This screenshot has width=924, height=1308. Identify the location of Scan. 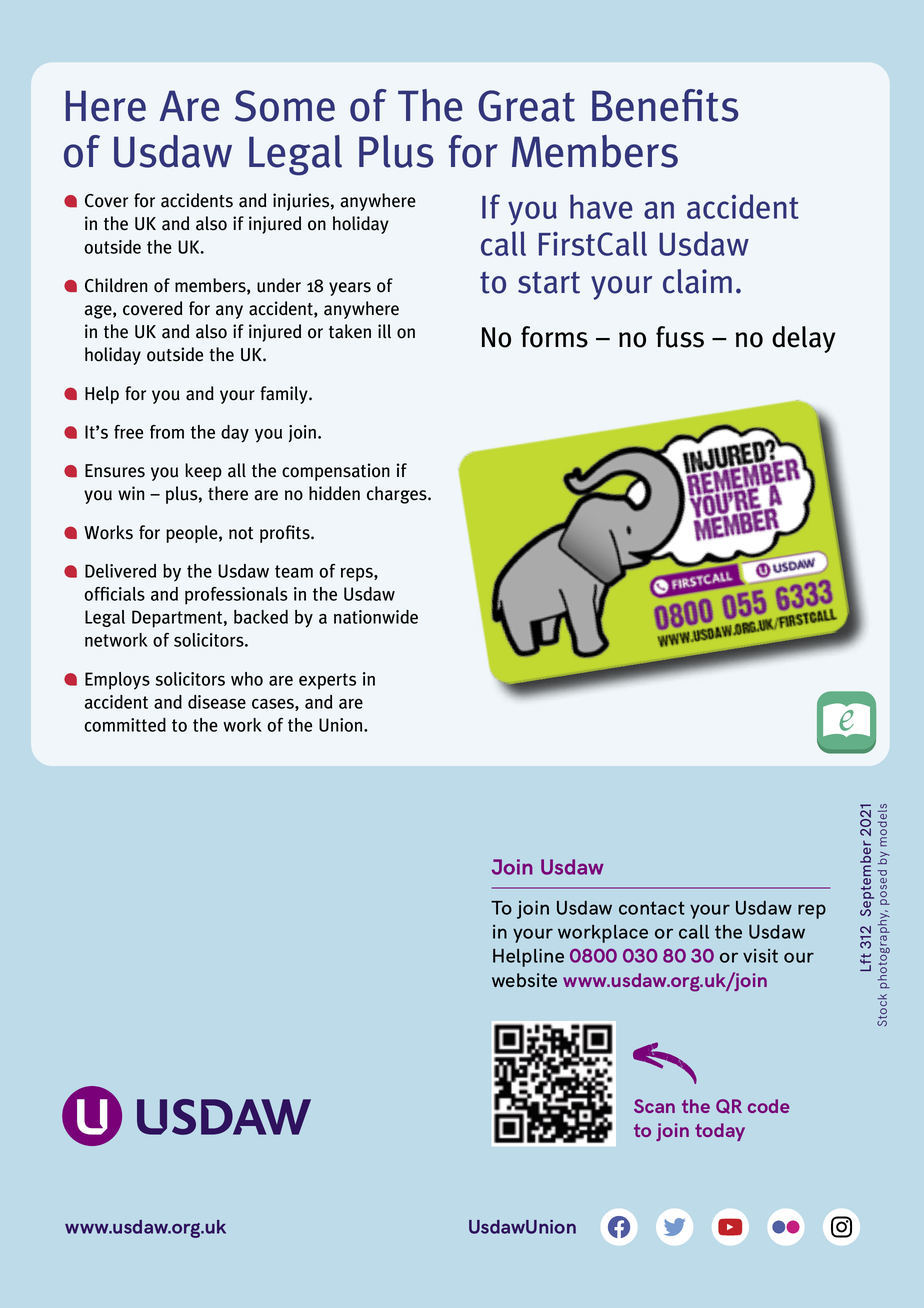
(654, 1106).
